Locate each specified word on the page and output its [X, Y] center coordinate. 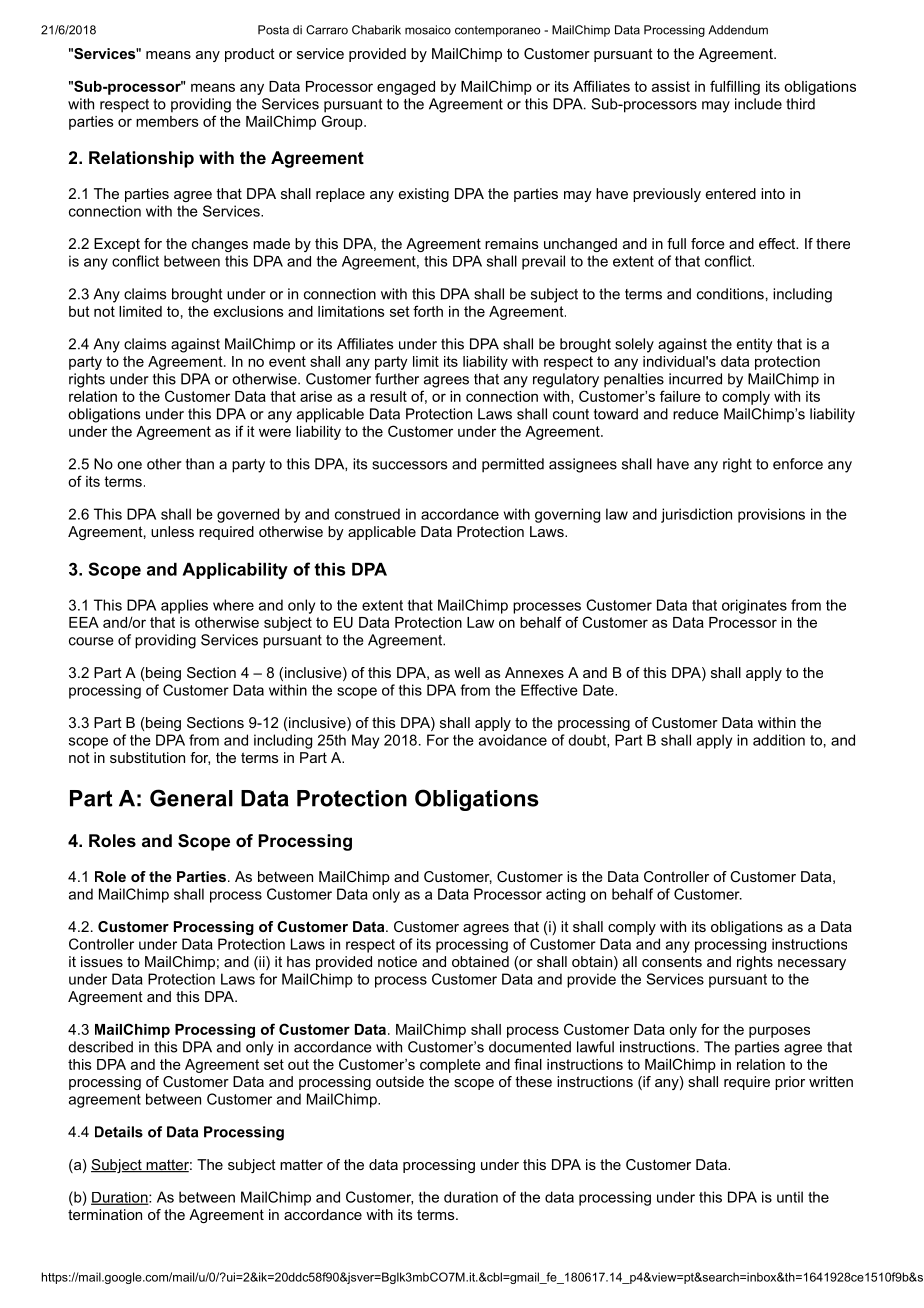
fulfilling [735, 87]
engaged [406, 88]
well [467, 672]
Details [119, 1132]
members [167, 121]
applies [184, 606]
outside [400, 1081]
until [790, 1197]
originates [754, 606]
